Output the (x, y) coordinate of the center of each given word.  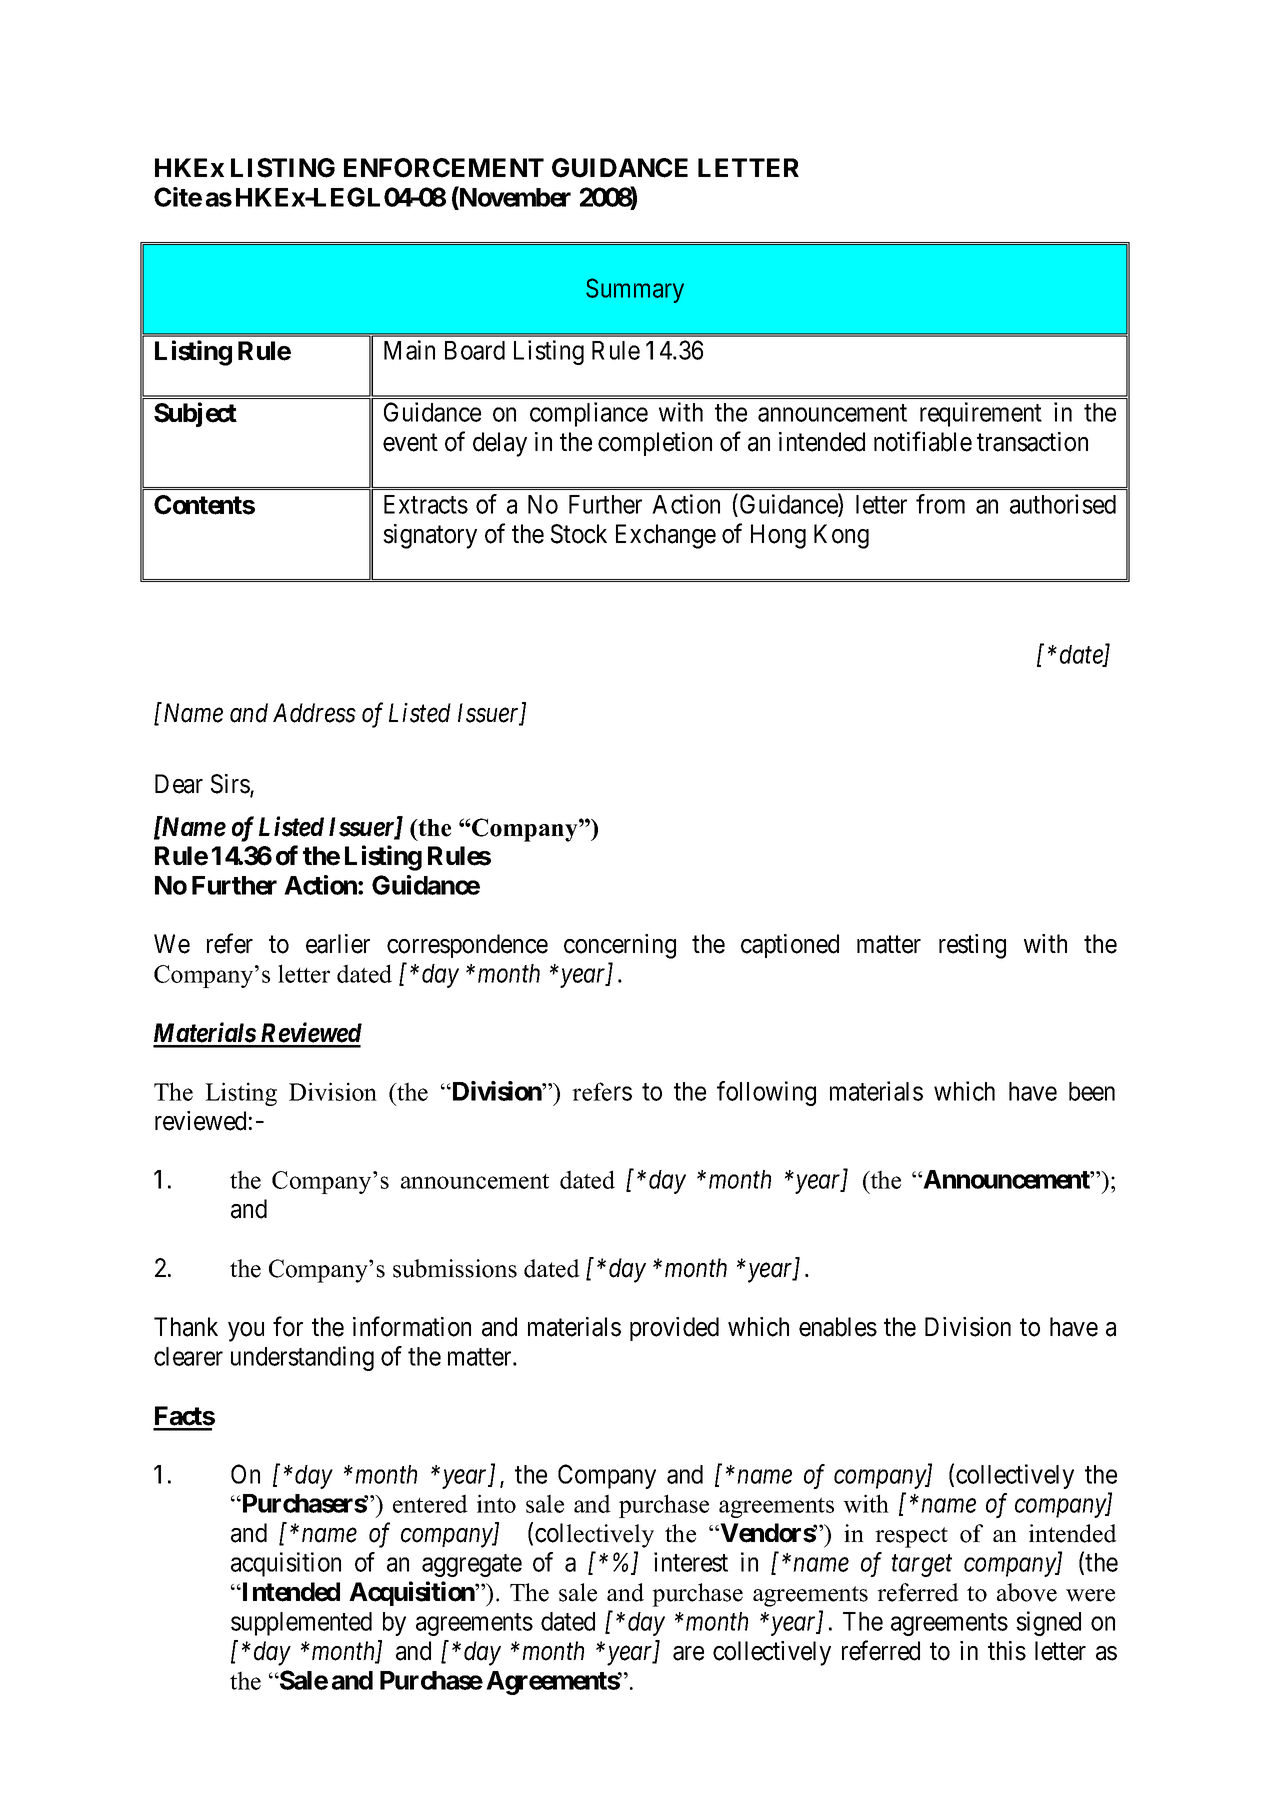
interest (691, 1562)
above (1027, 1592)
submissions (455, 1268)
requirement (981, 414)
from (940, 504)
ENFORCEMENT (444, 168)
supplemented (301, 1624)
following (766, 1093)
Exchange (666, 536)
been (1092, 1091)
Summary (635, 290)
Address (314, 713)
